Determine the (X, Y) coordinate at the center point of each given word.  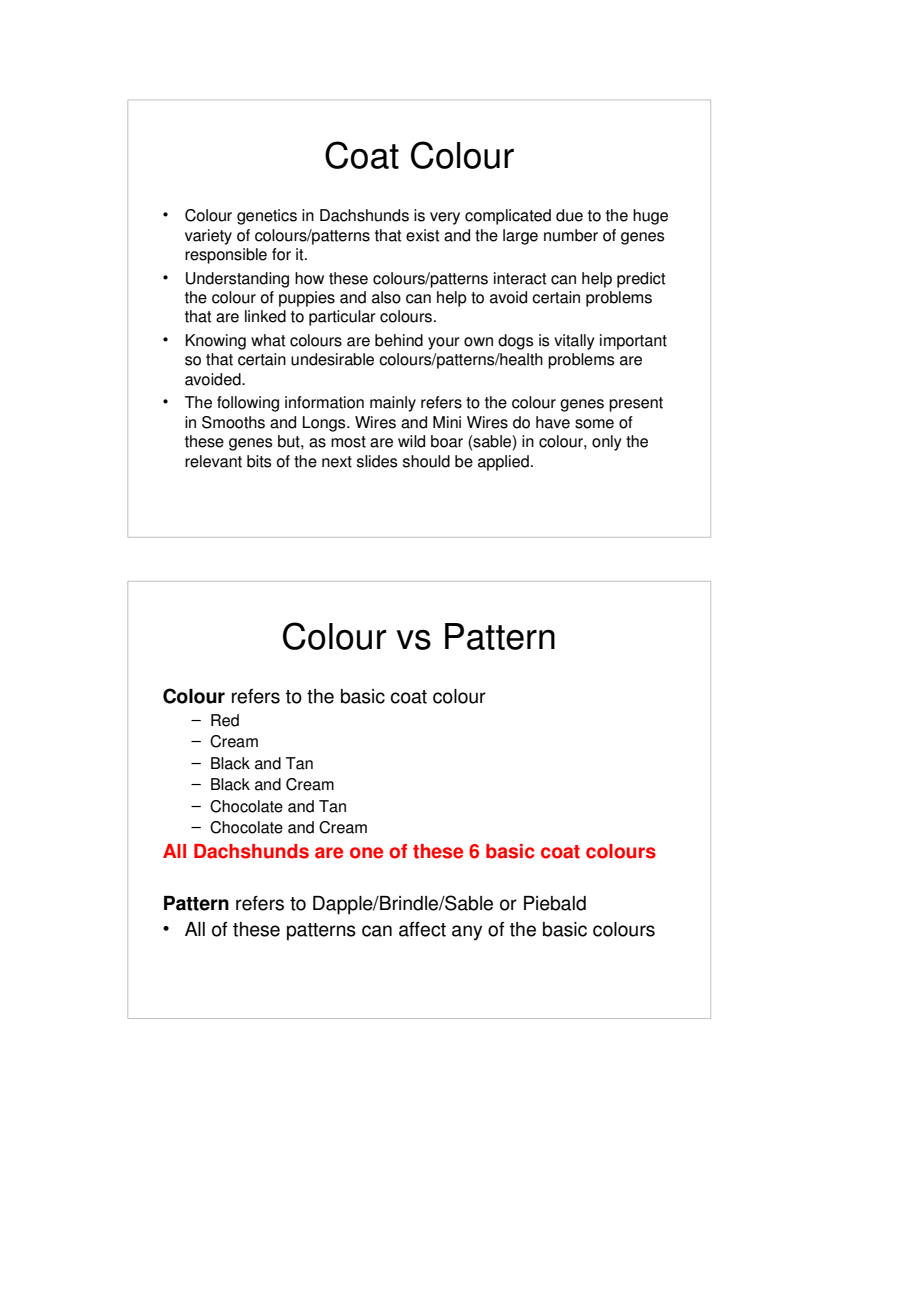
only (607, 443)
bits (259, 461)
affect (422, 929)
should (426, 461)
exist (423, 235)
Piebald (555, 903)
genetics (267, 217)
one (366, 853)
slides (377, 461)
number (571, 235)
